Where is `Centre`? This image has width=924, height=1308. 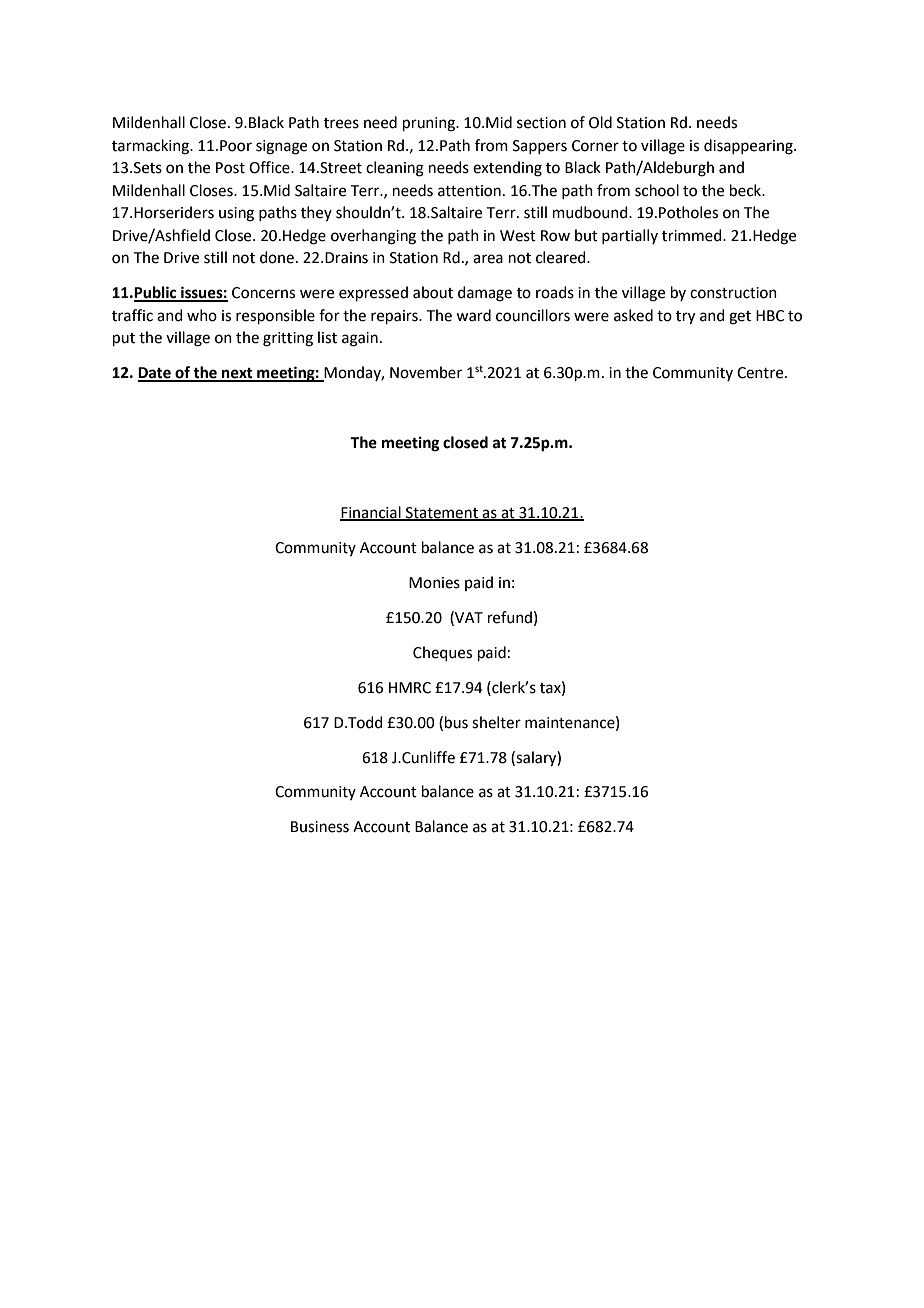 Centre is located at coordinates (761, 373).
